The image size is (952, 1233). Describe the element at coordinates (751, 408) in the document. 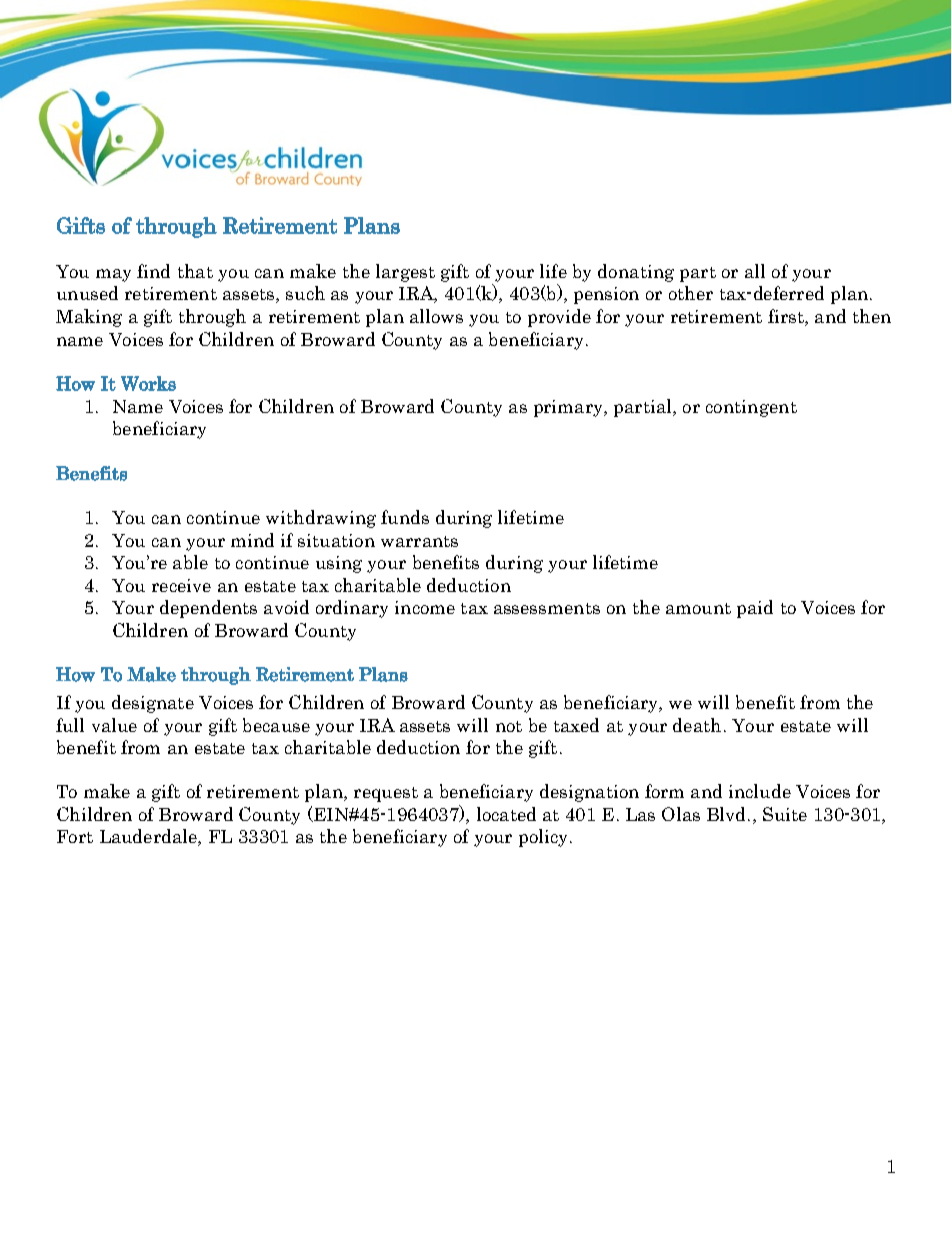

I see `contingent` at that location.
